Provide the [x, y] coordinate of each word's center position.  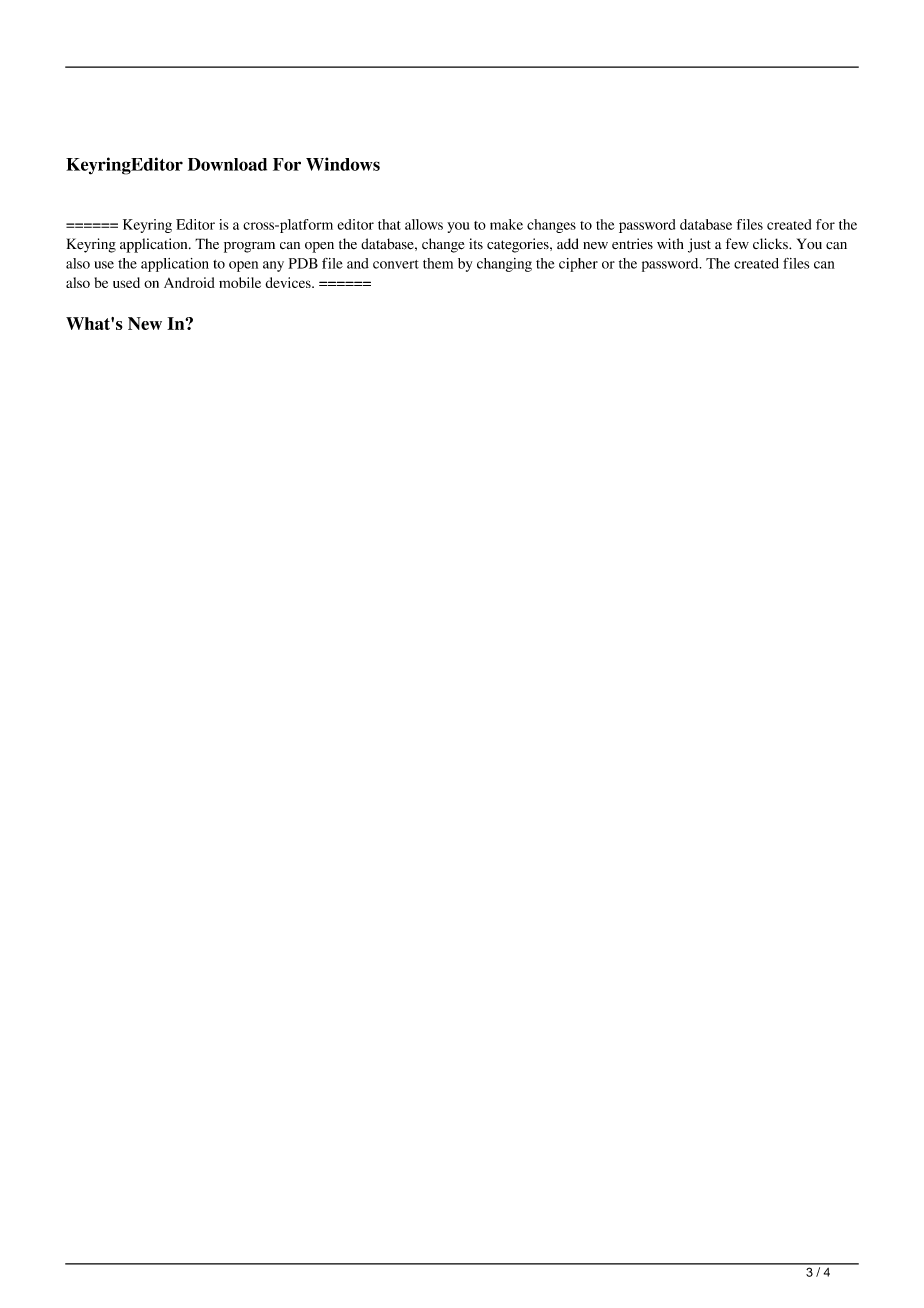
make [506, 224]
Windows [343, 164]
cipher [578, 265]
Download [227, 164]
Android [189, 282]
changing [504, 265]
